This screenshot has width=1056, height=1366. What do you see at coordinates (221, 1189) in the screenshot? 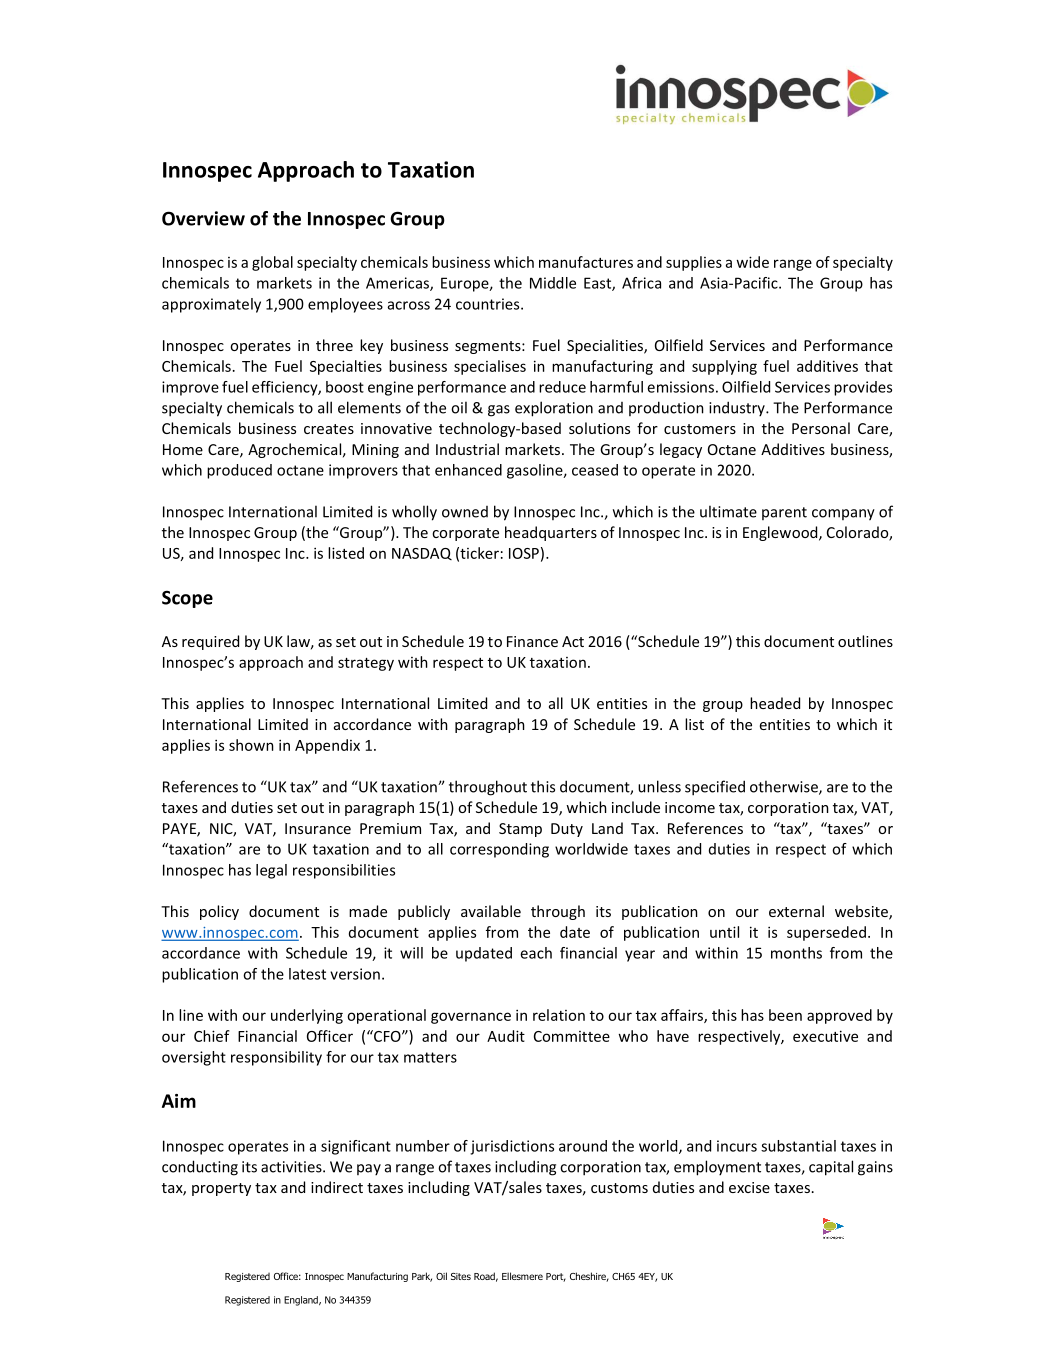
I see `property` at bounding box center [221, 1189].
